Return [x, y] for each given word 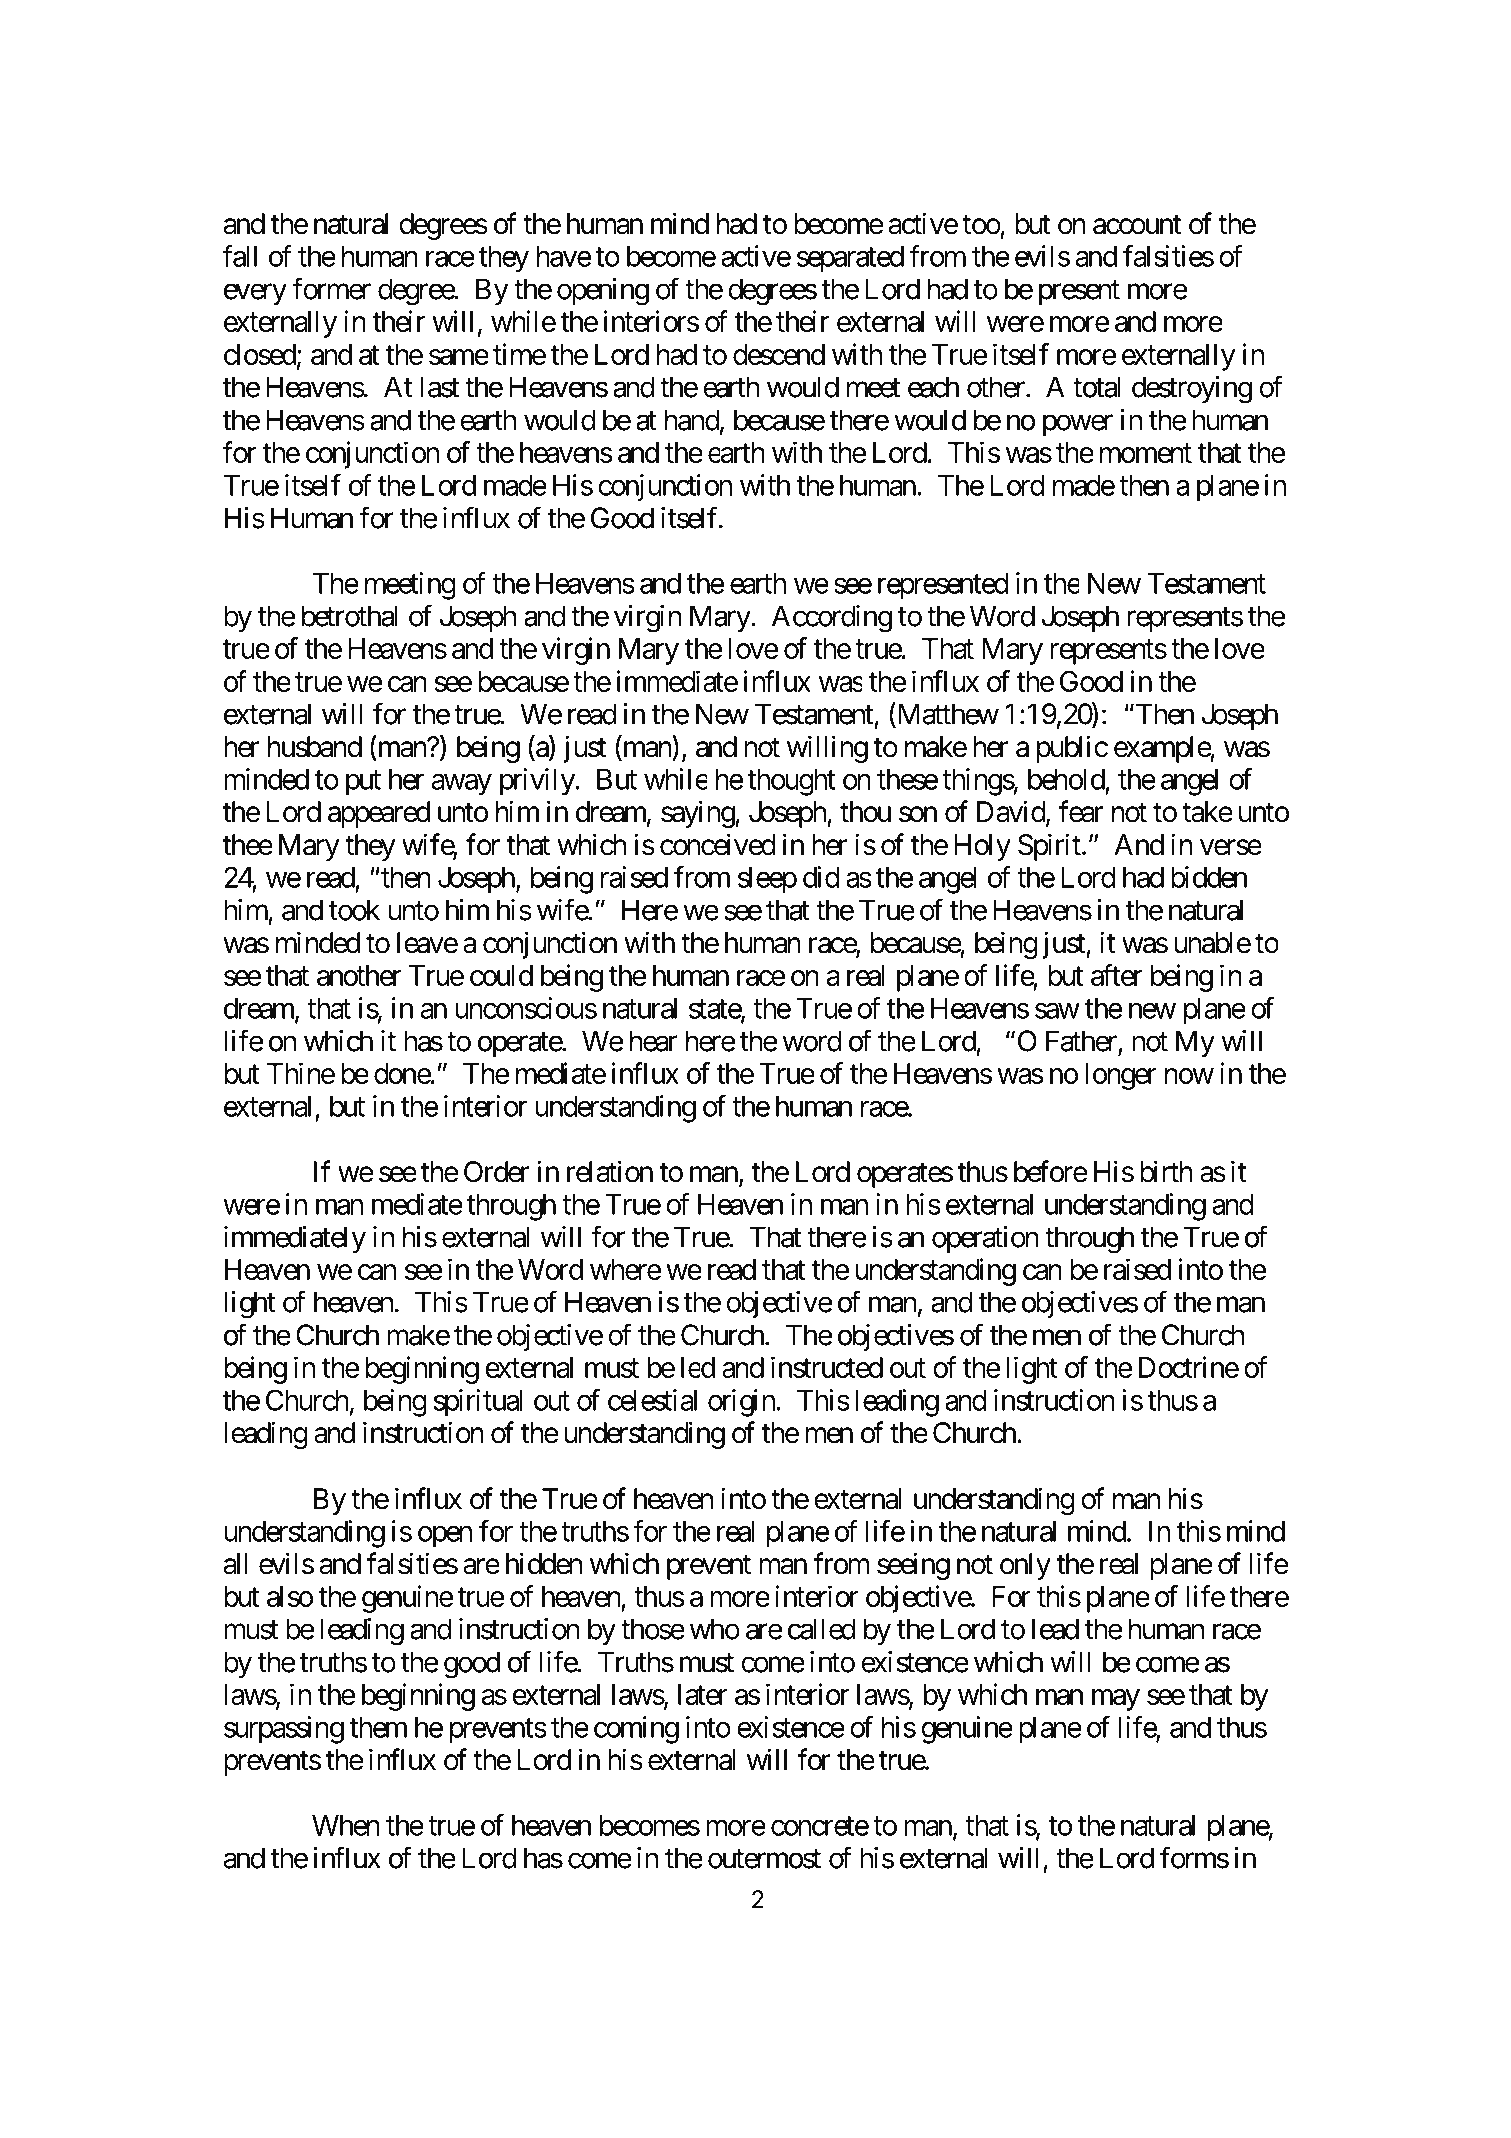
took [354, 910]
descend [779, 354]
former [331, 288]
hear [653, 1041]
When [346, 1825]
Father [1082, 1042]
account [1137, 225]
